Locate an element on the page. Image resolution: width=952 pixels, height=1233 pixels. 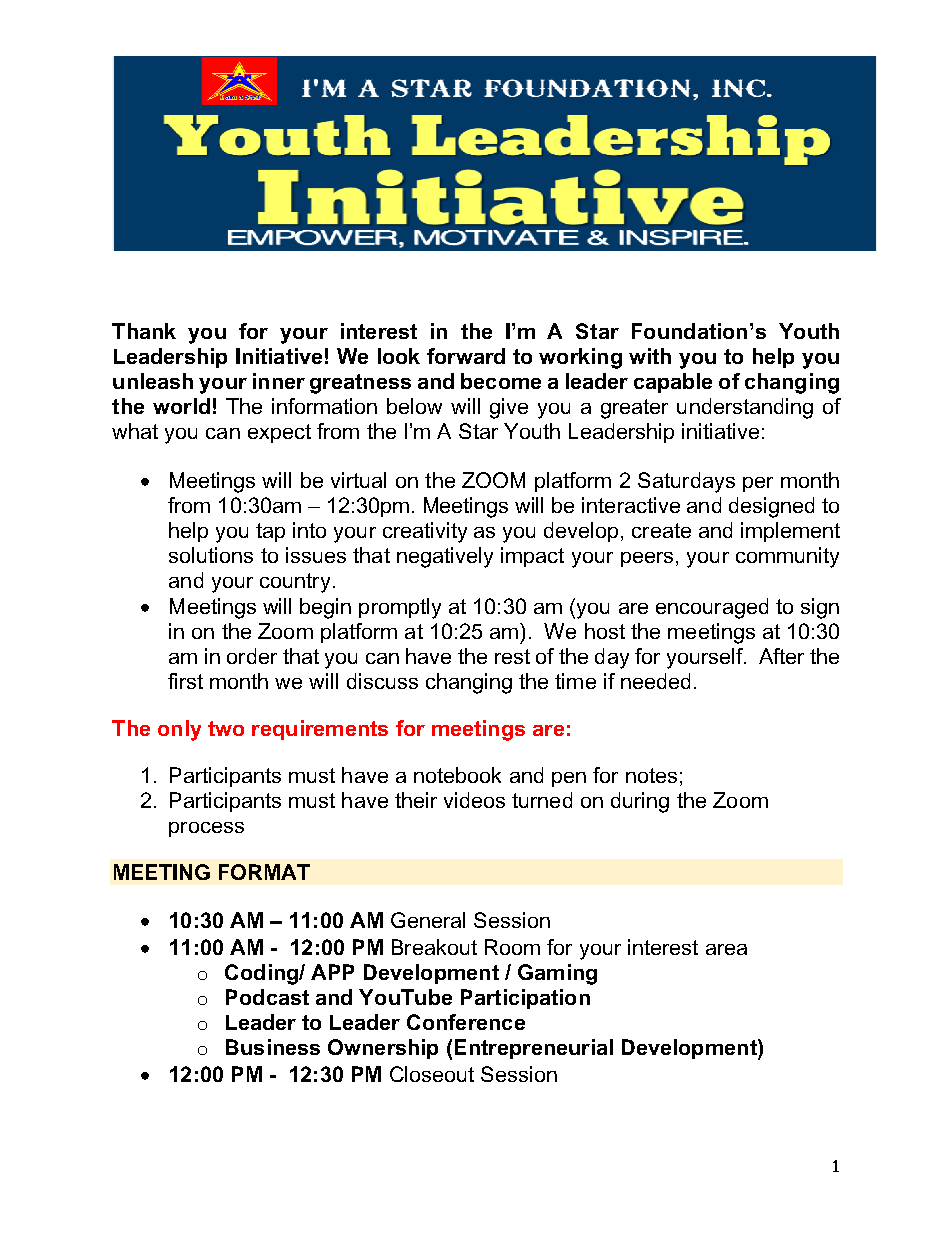
needed is located at coordinates (655, 681).
